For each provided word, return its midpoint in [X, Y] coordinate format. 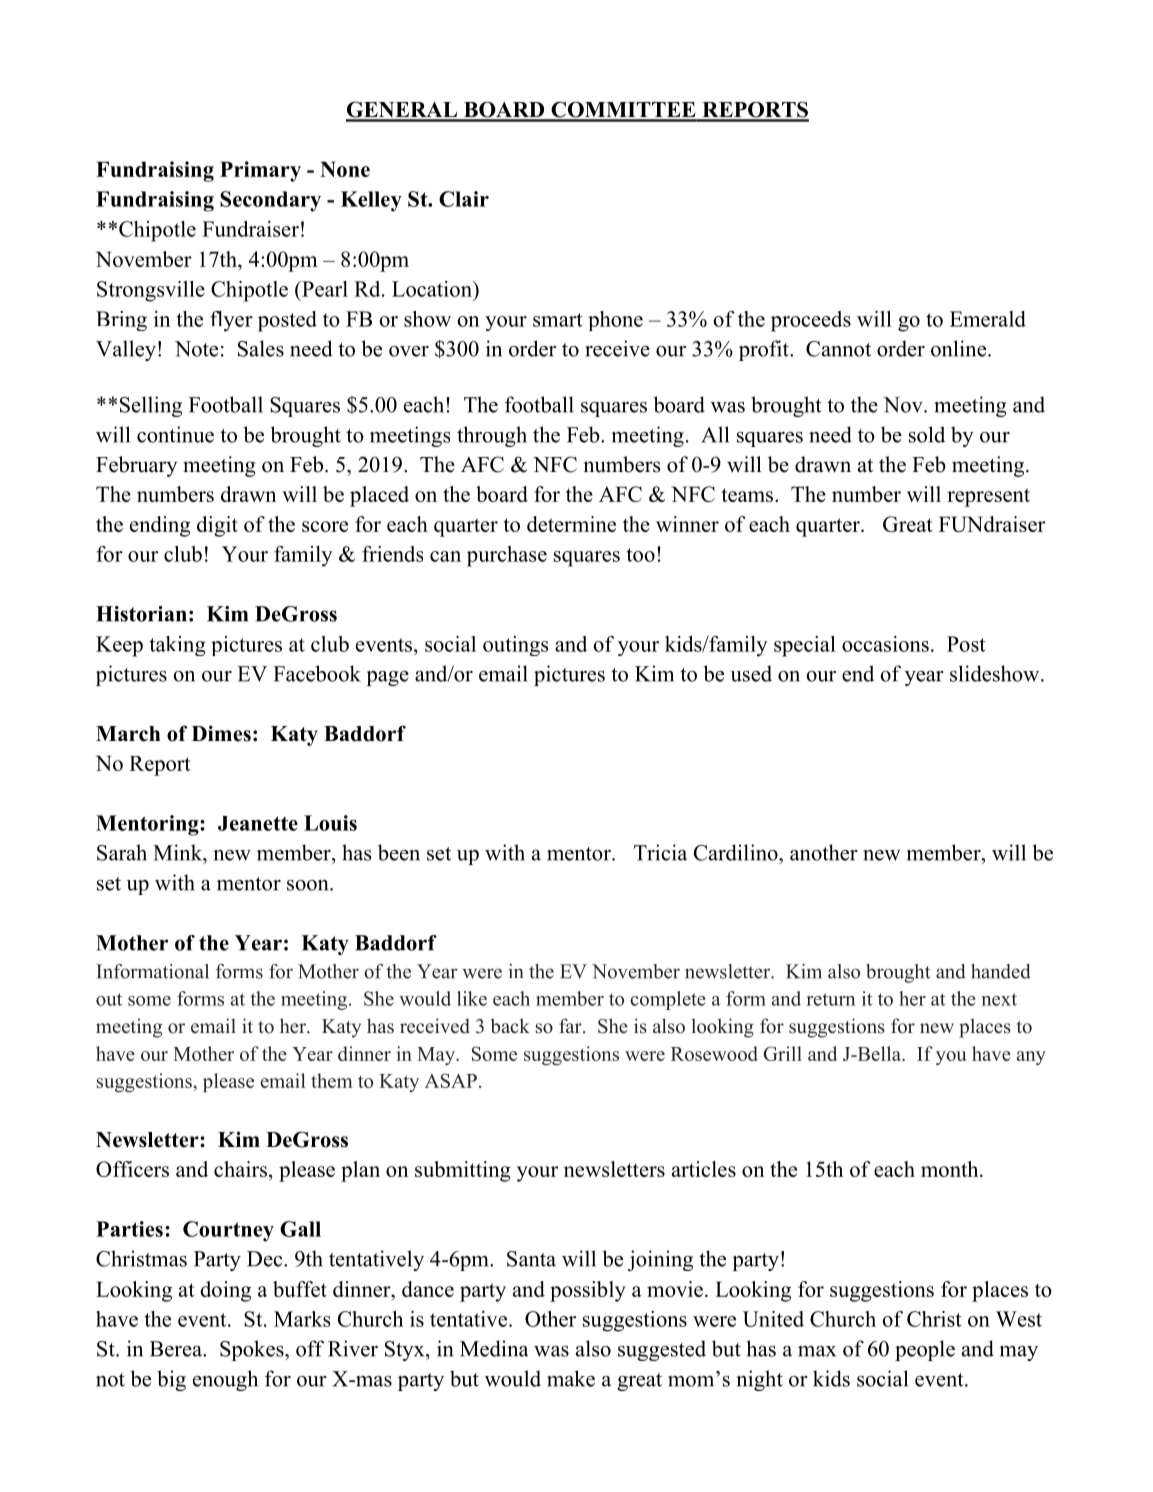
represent [988, 497]
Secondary [270, 201]
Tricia [660, 852]
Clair [464, 199]
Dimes [221, 733]
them [332, 1080]
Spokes [253, 1350]
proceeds [811, 321]
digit [217, 526]
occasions [885, 644]
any [1031, 1058]
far [571, 1025]
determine [571, 524]
